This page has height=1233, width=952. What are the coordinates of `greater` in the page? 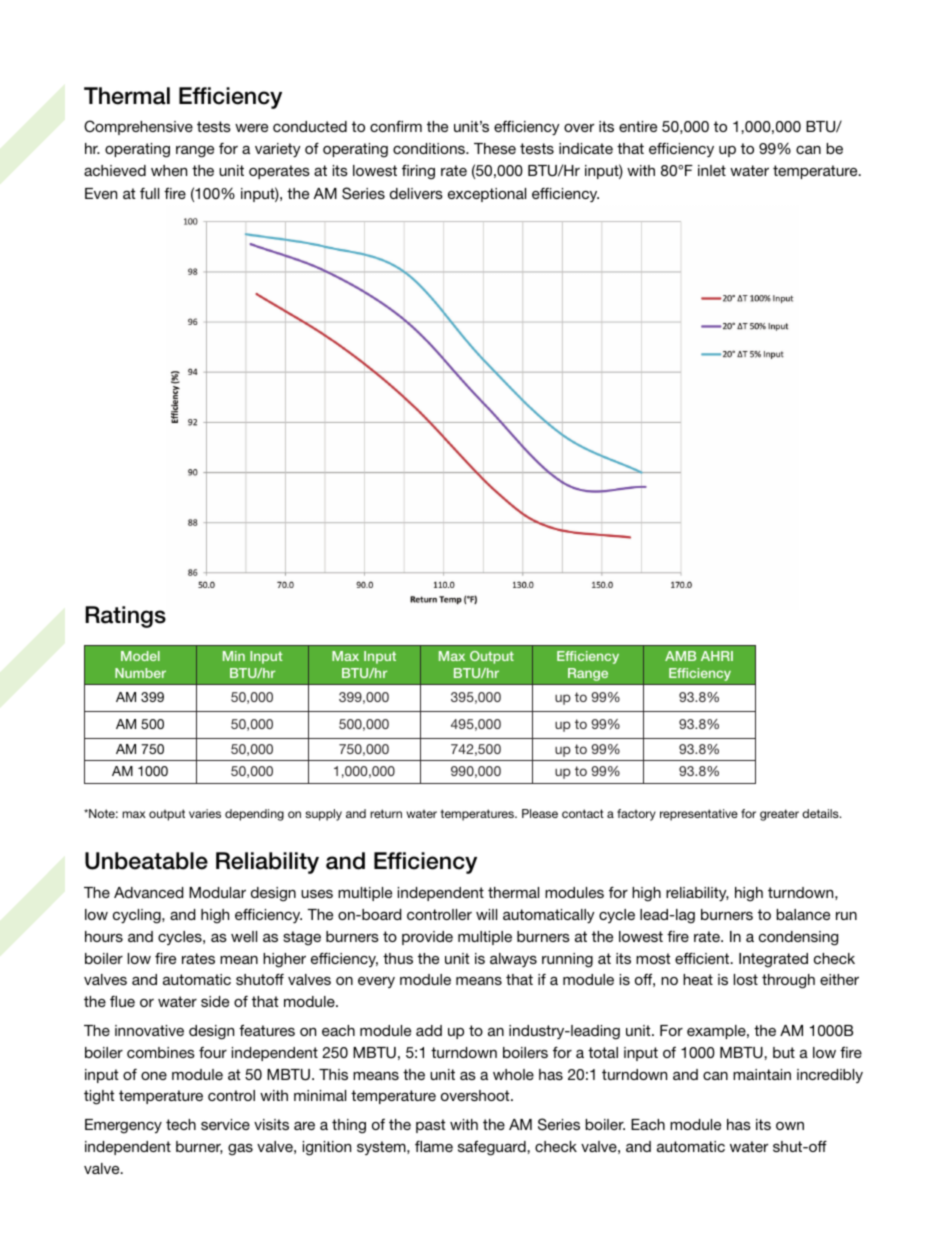 It's located at (779, 815).
